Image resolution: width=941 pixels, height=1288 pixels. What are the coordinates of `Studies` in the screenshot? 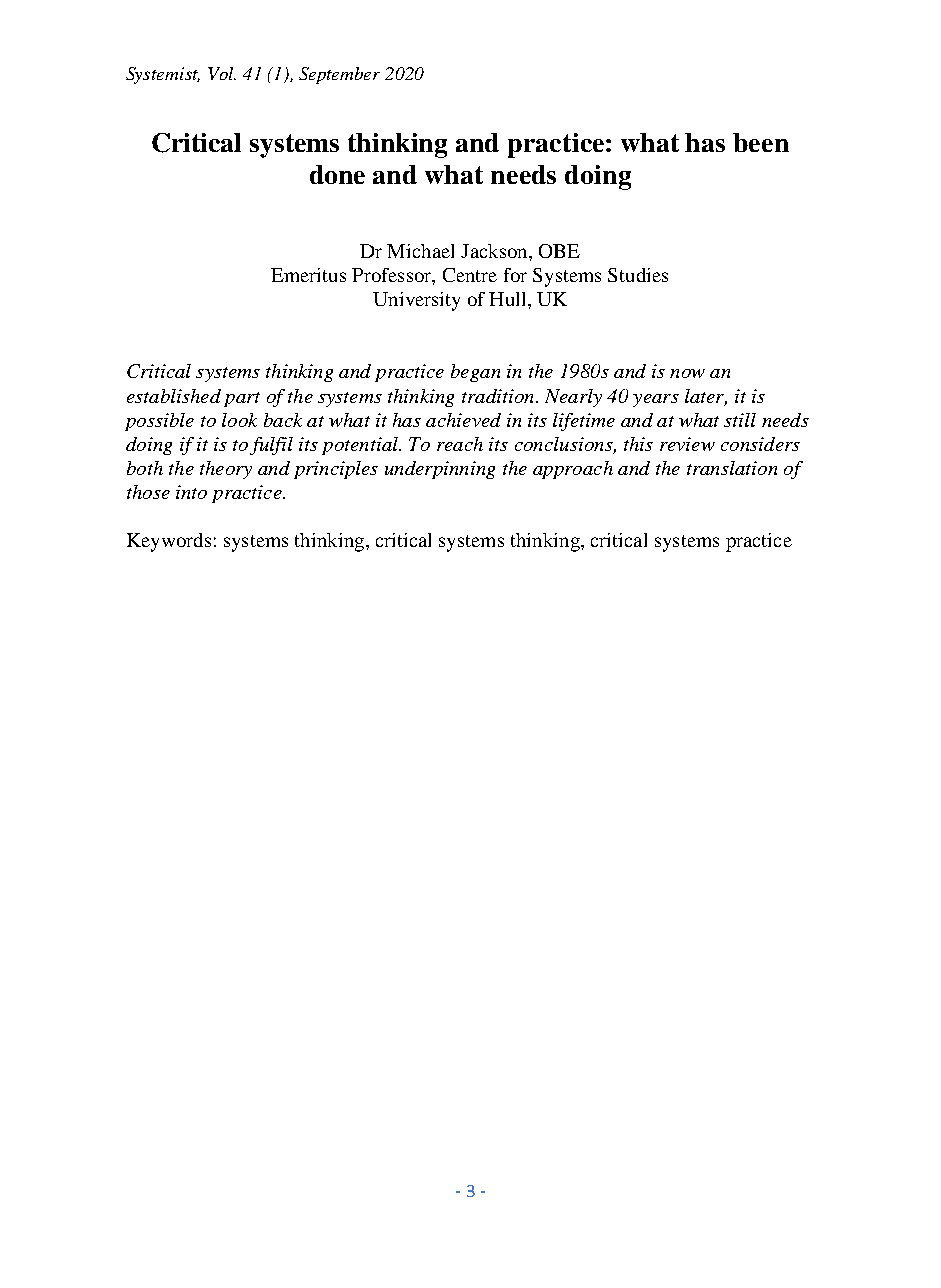 It's located at (638, 275).
